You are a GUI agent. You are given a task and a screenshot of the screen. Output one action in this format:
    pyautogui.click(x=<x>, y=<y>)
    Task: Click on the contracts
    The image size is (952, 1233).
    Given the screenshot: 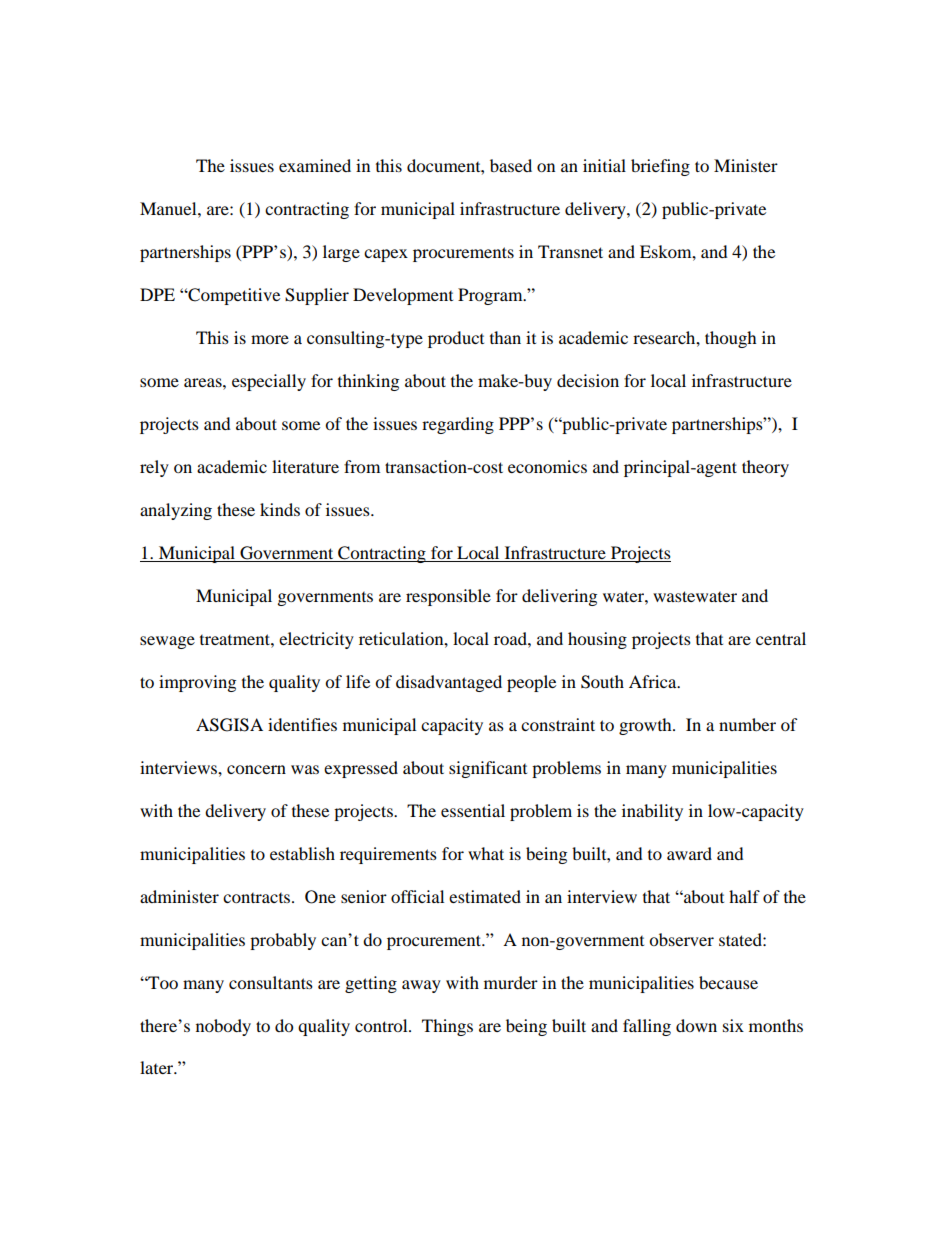 What is the action you would take?
    pyautogui.click(x=258, y=898)
